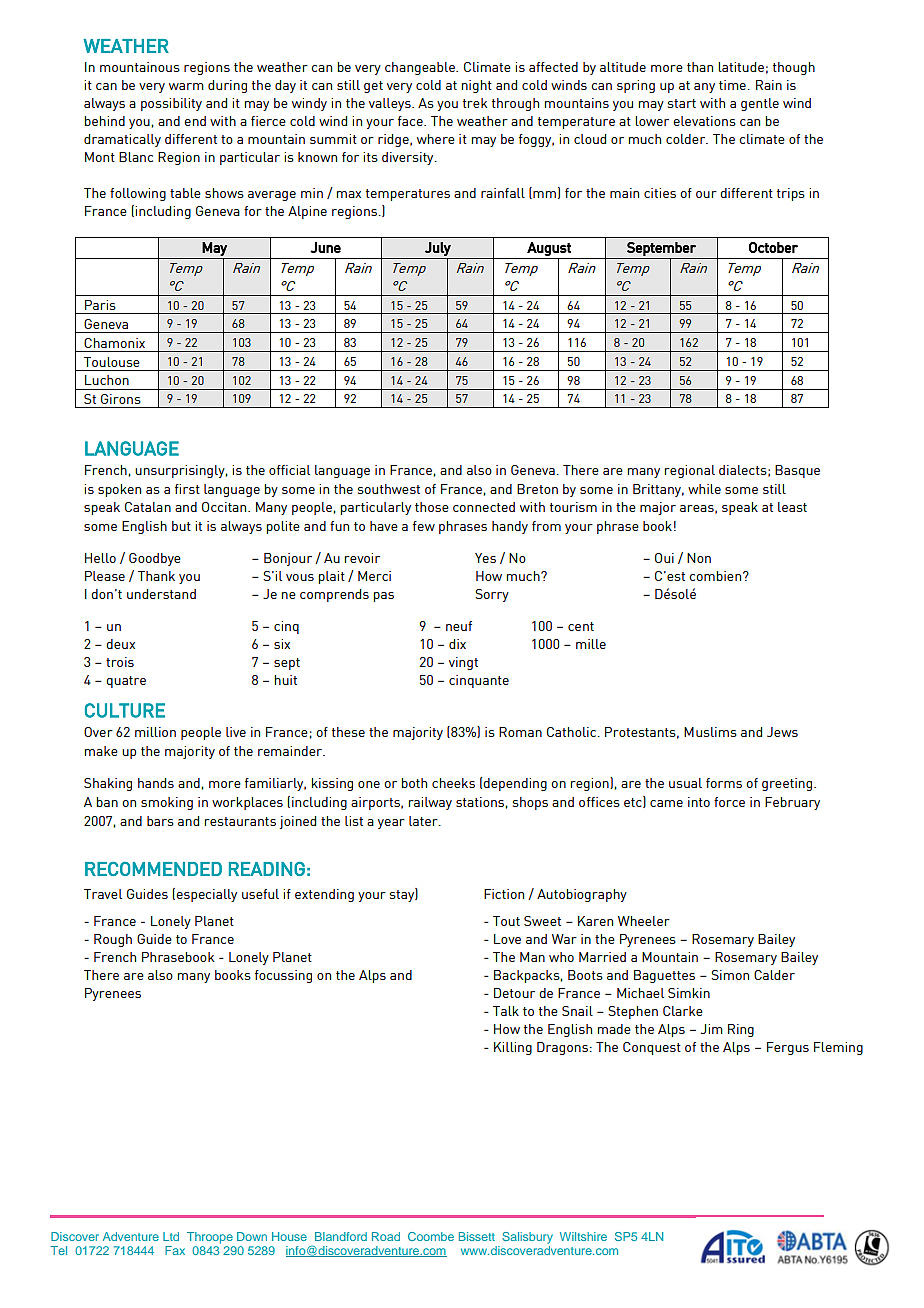 The width and height of the image is (924, 1308). Describe the element at coordinates (475, 103) in the image. I see `trek` at that location.
